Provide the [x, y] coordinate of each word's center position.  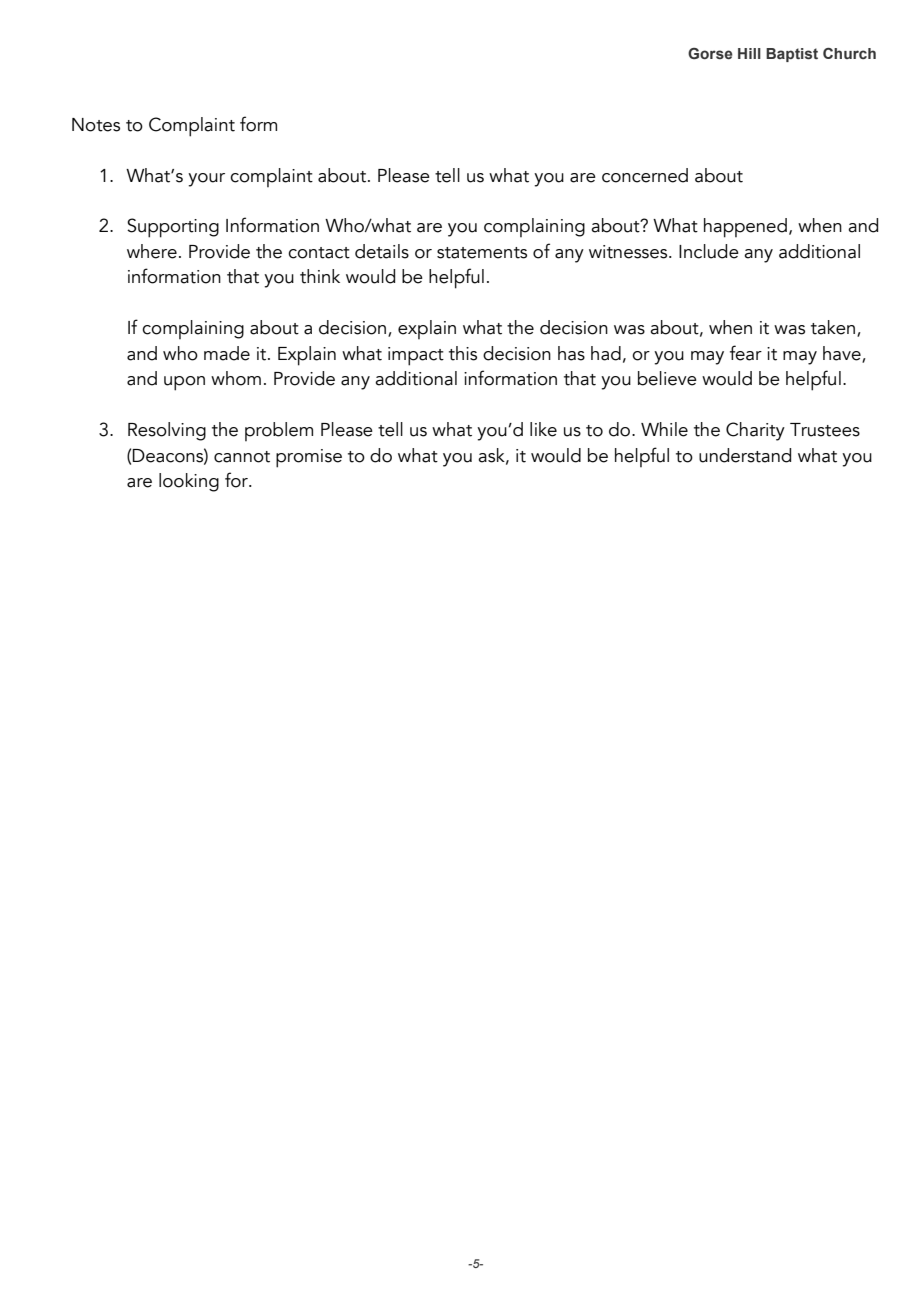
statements [482, 253]
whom [236, 378]
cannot [242, 457]
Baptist [792, 55]
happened [745, 228]
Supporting [173, 228]
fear [746, 353]
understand [745, 455]
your [206, 180]
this [463, 353]
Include [709, 251]
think [320, 276]
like [543, 429]
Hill [749, 53]
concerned [645, 175]
